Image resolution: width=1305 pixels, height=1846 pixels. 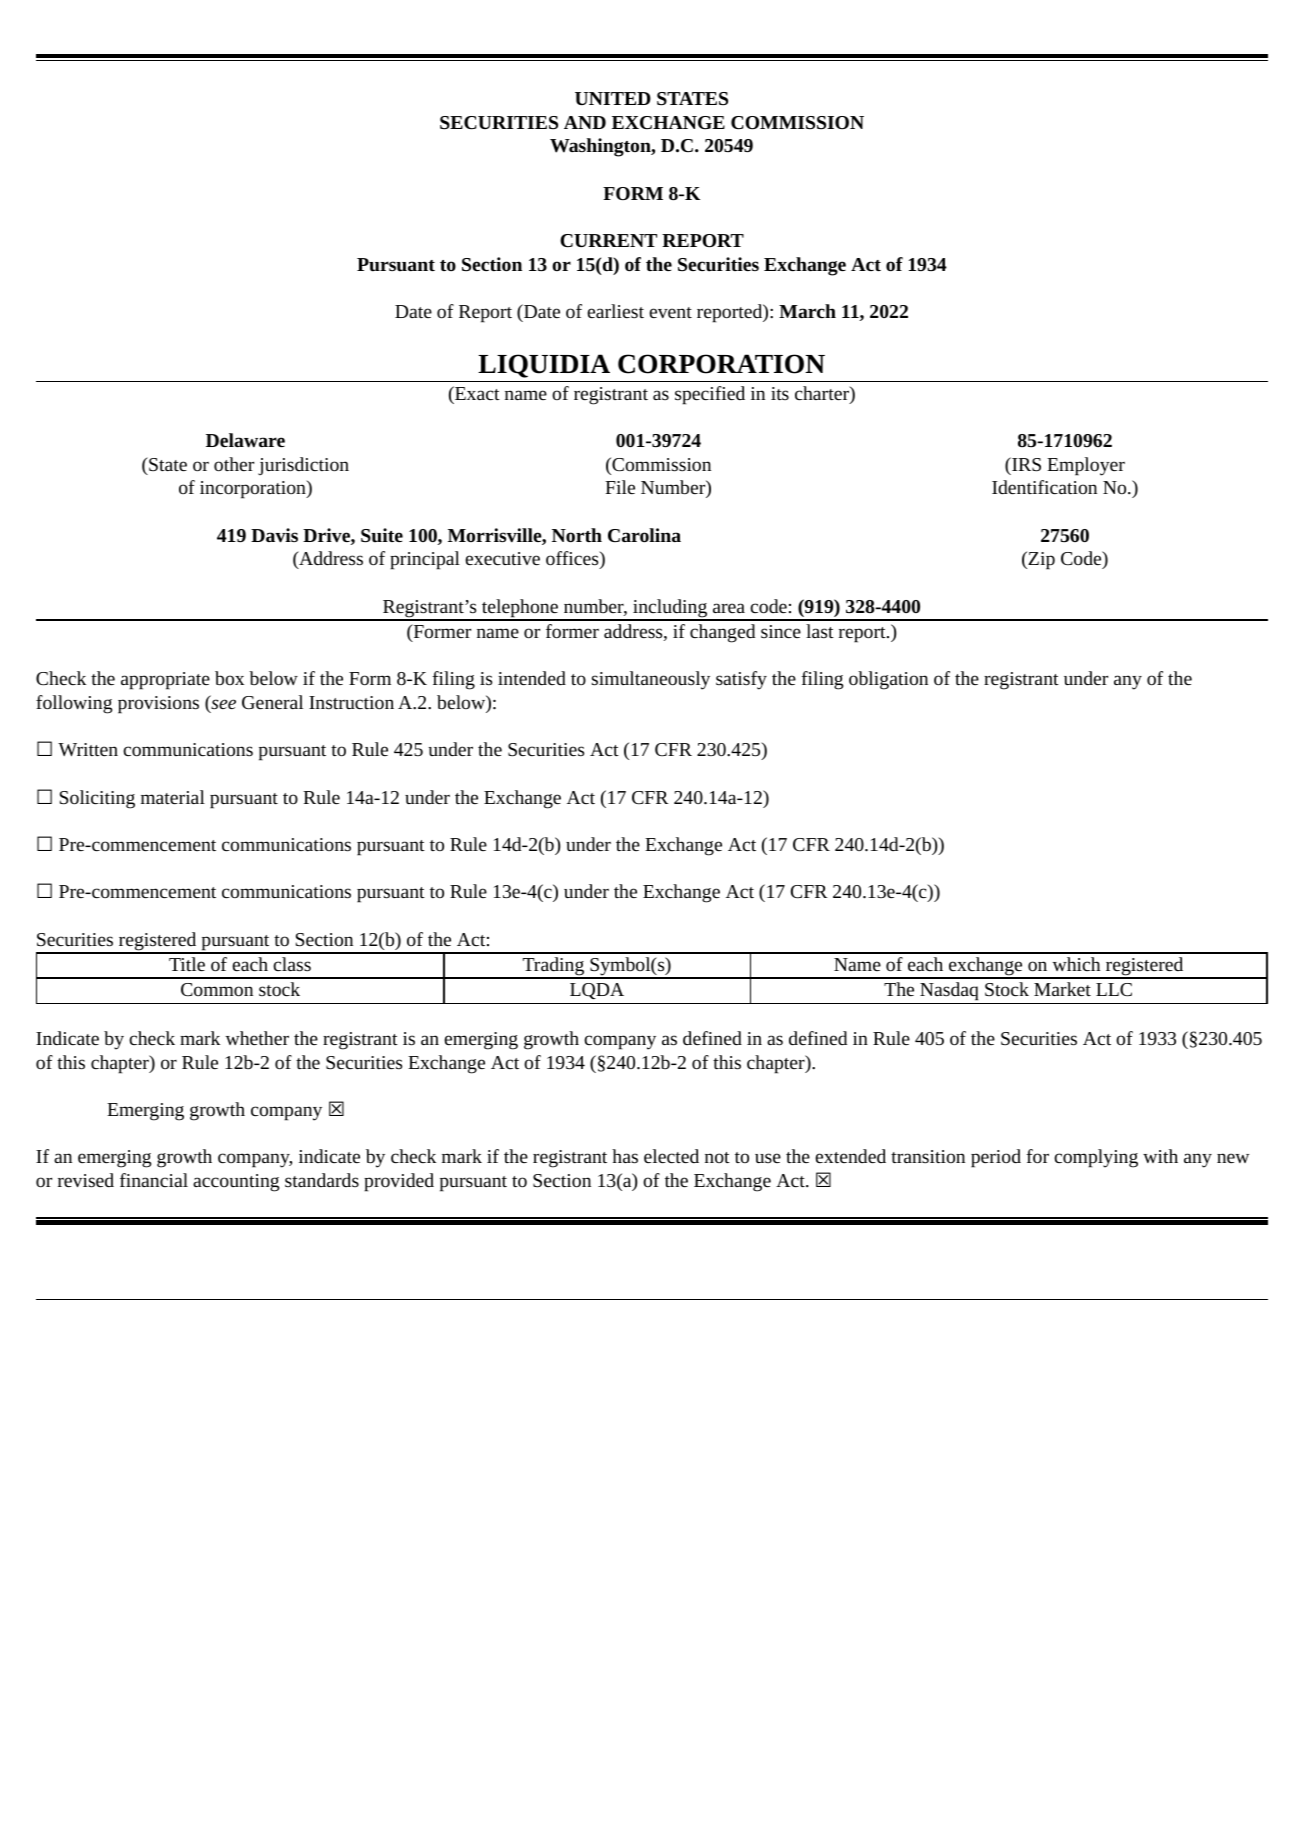 I want to click on Carolina, so click(x=644, y=535).
